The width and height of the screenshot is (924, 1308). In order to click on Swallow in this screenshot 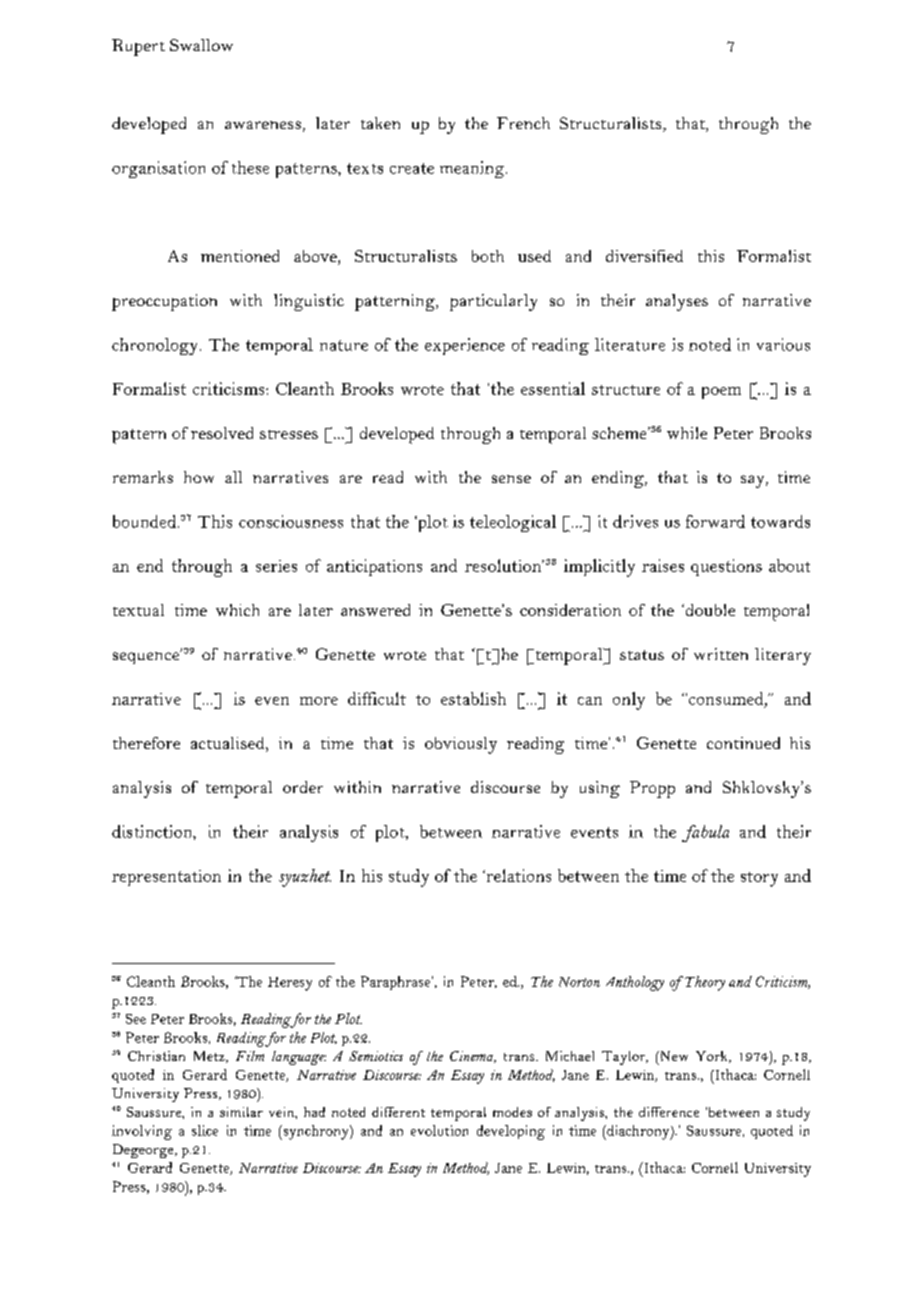, I will do `click(201, 45)`.
